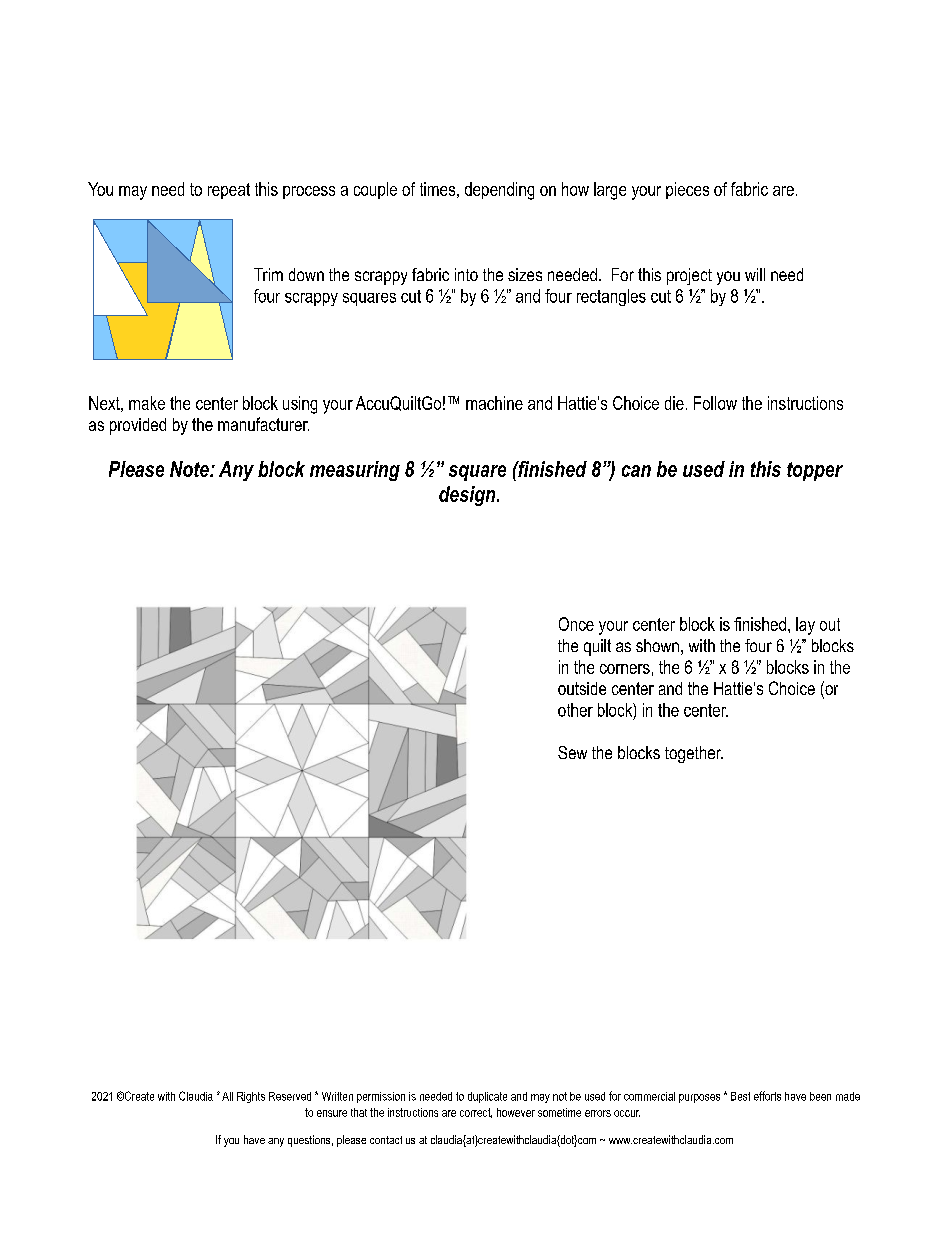 Image resolution: width=952 pixels, height=1235 pixels. What do you see at coordinates (468, 496) in the screenshot?
I see `design` at bounding box center [468, 496].
